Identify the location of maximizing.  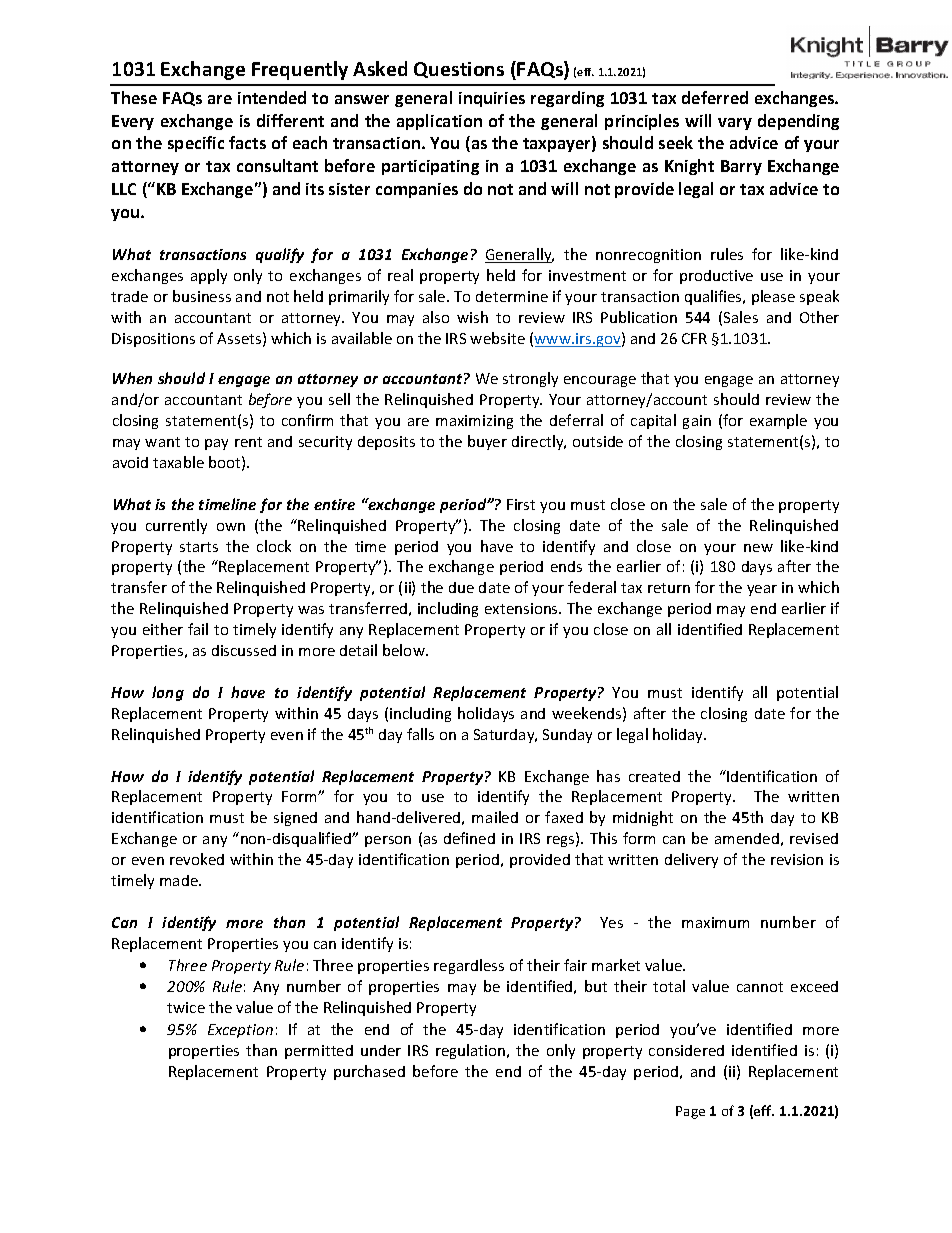
(474, 422).
